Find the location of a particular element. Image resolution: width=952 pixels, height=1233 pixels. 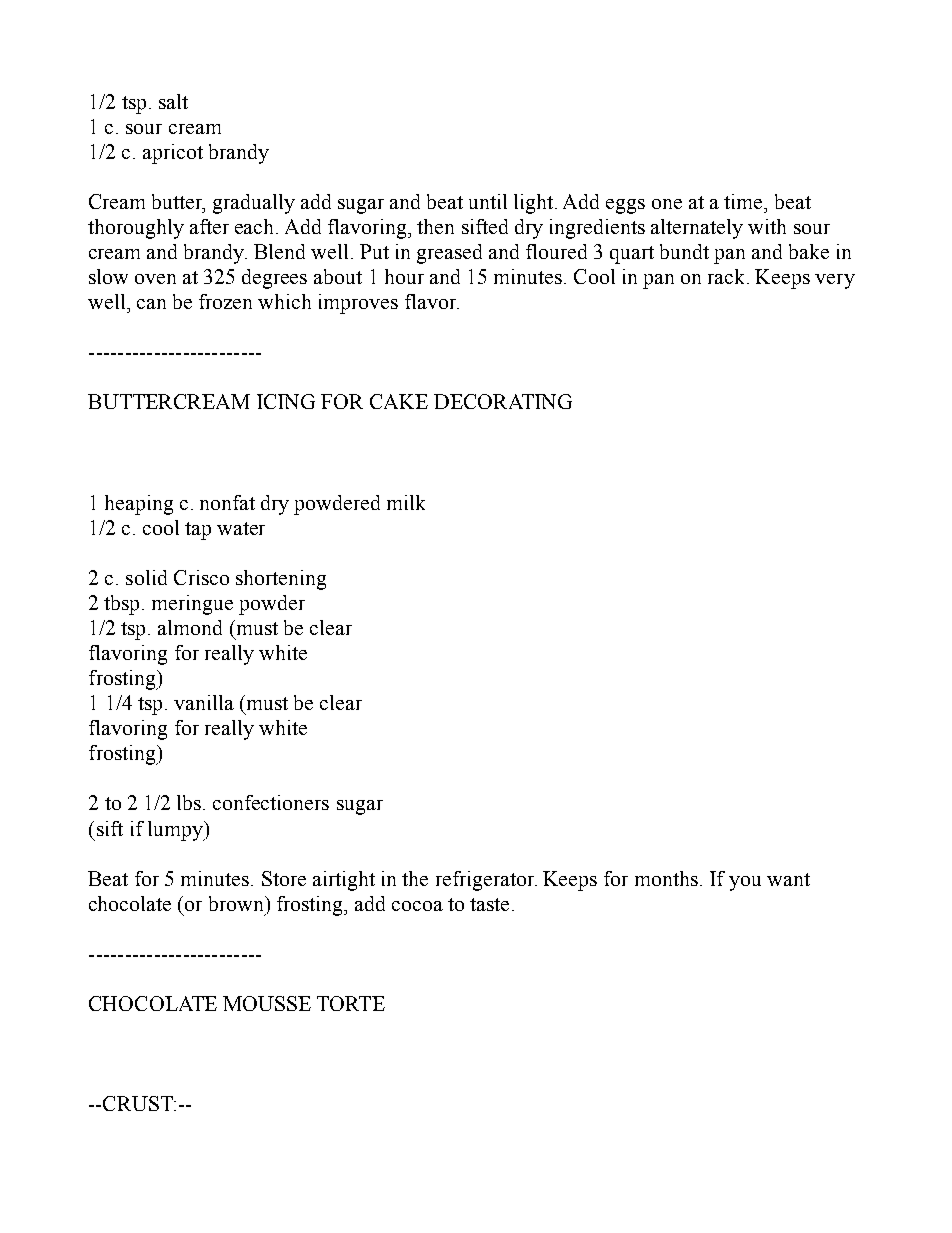

want is located at coordinates (788, 879).
